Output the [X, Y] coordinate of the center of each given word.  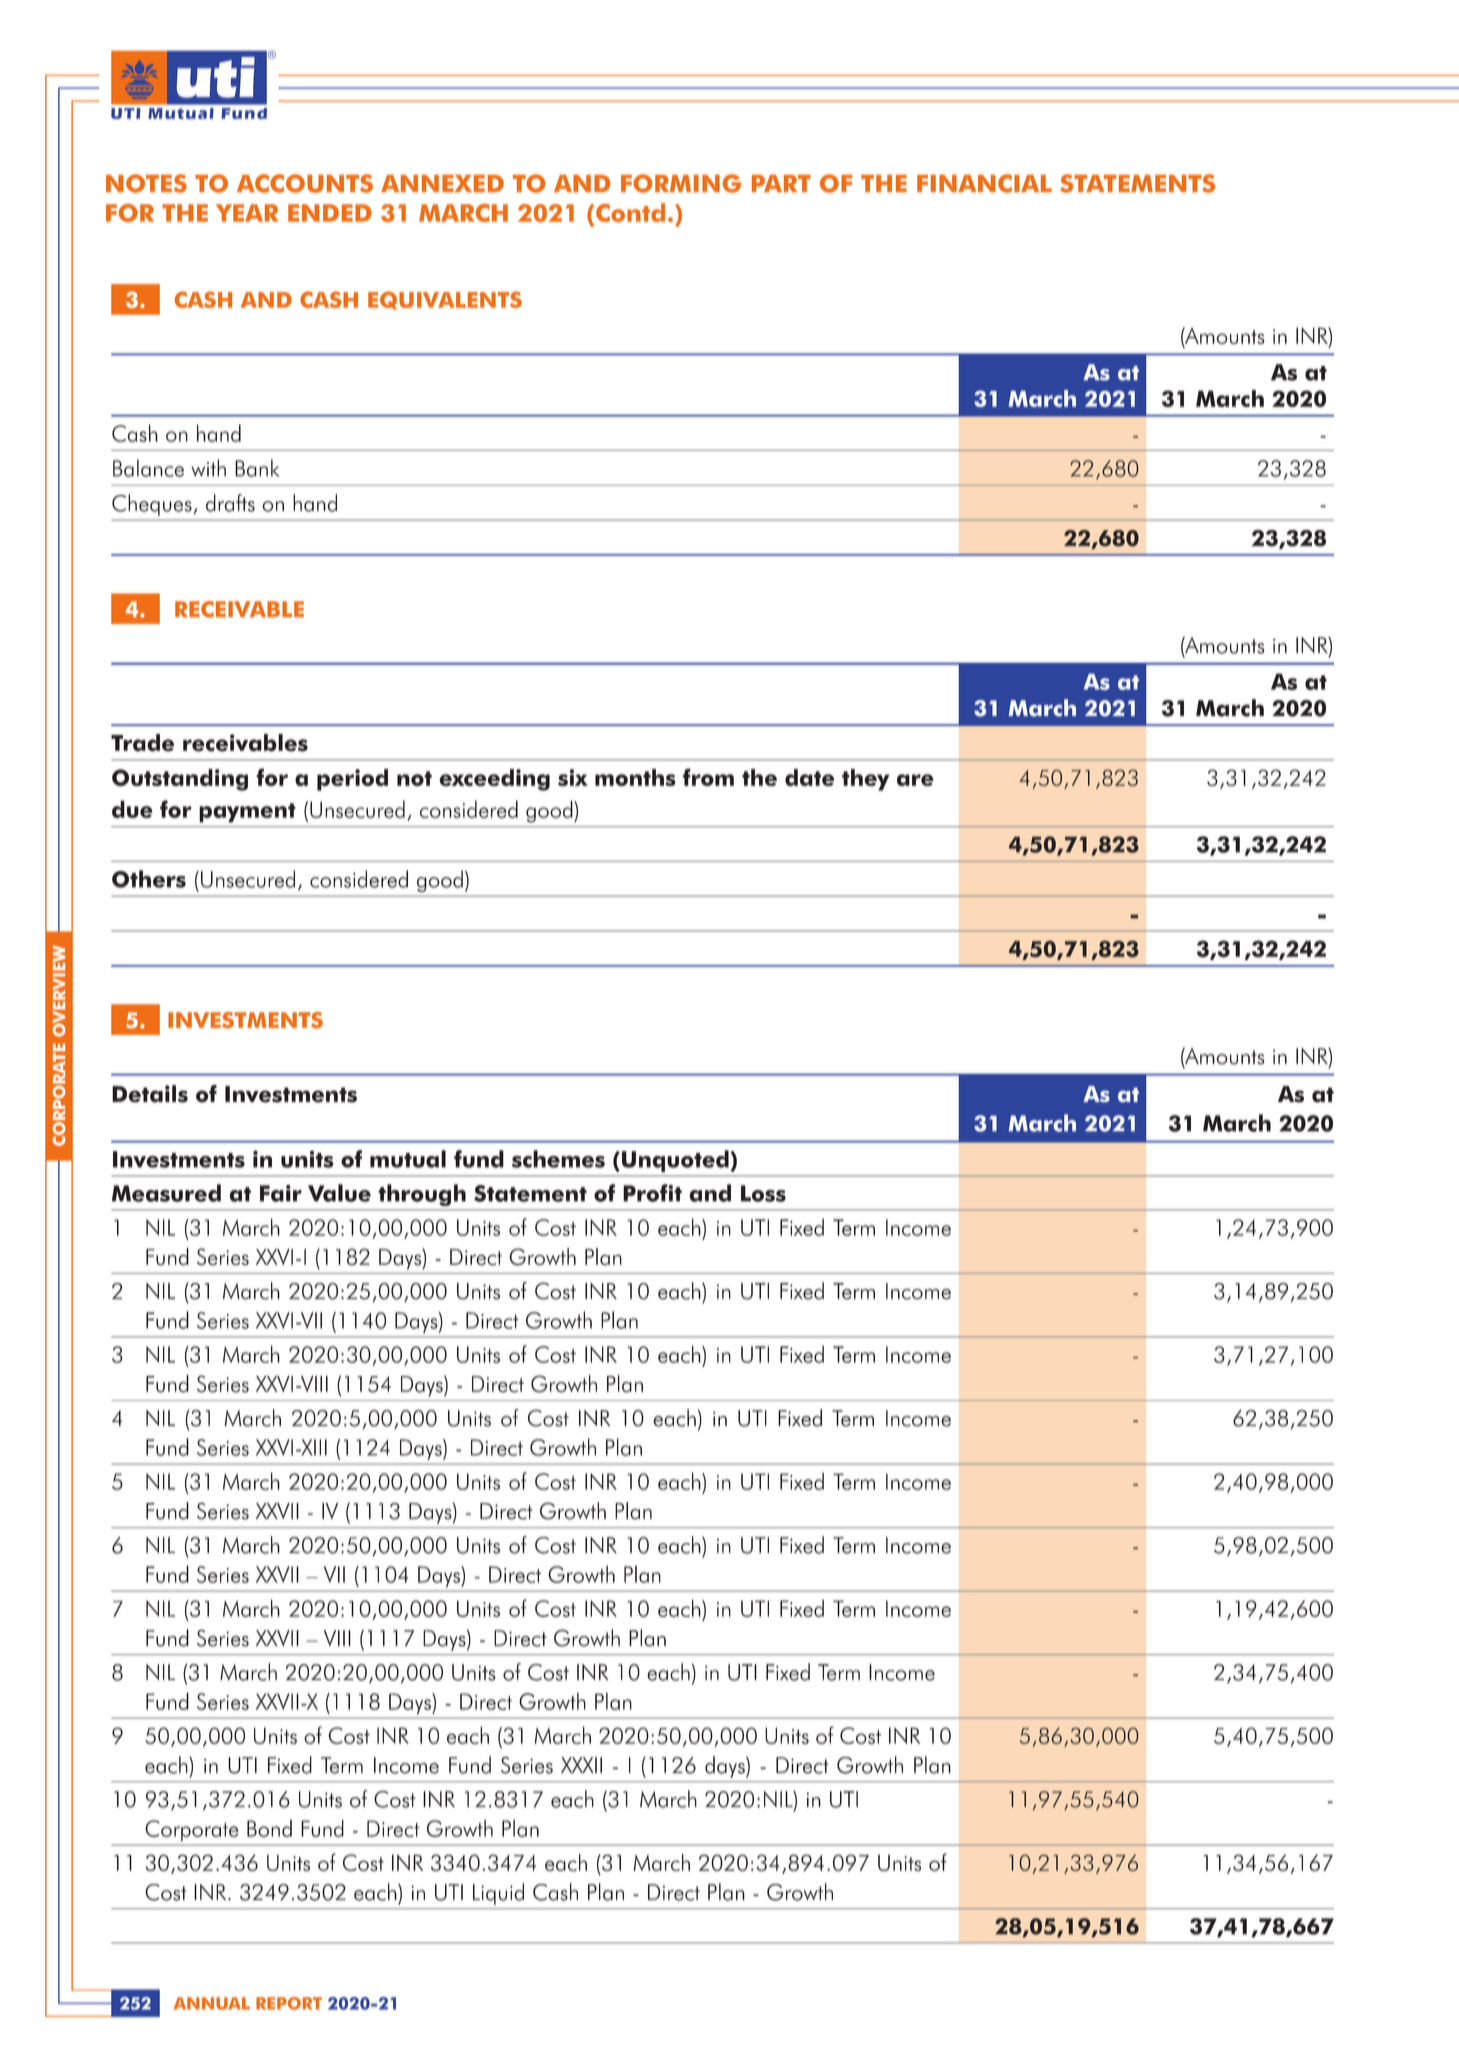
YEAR [247, 213]
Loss [763, 1193]
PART [781, 183]
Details [150, 1094]
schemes [558, 1159]
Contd [630, 212]
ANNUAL [212, 2003]
